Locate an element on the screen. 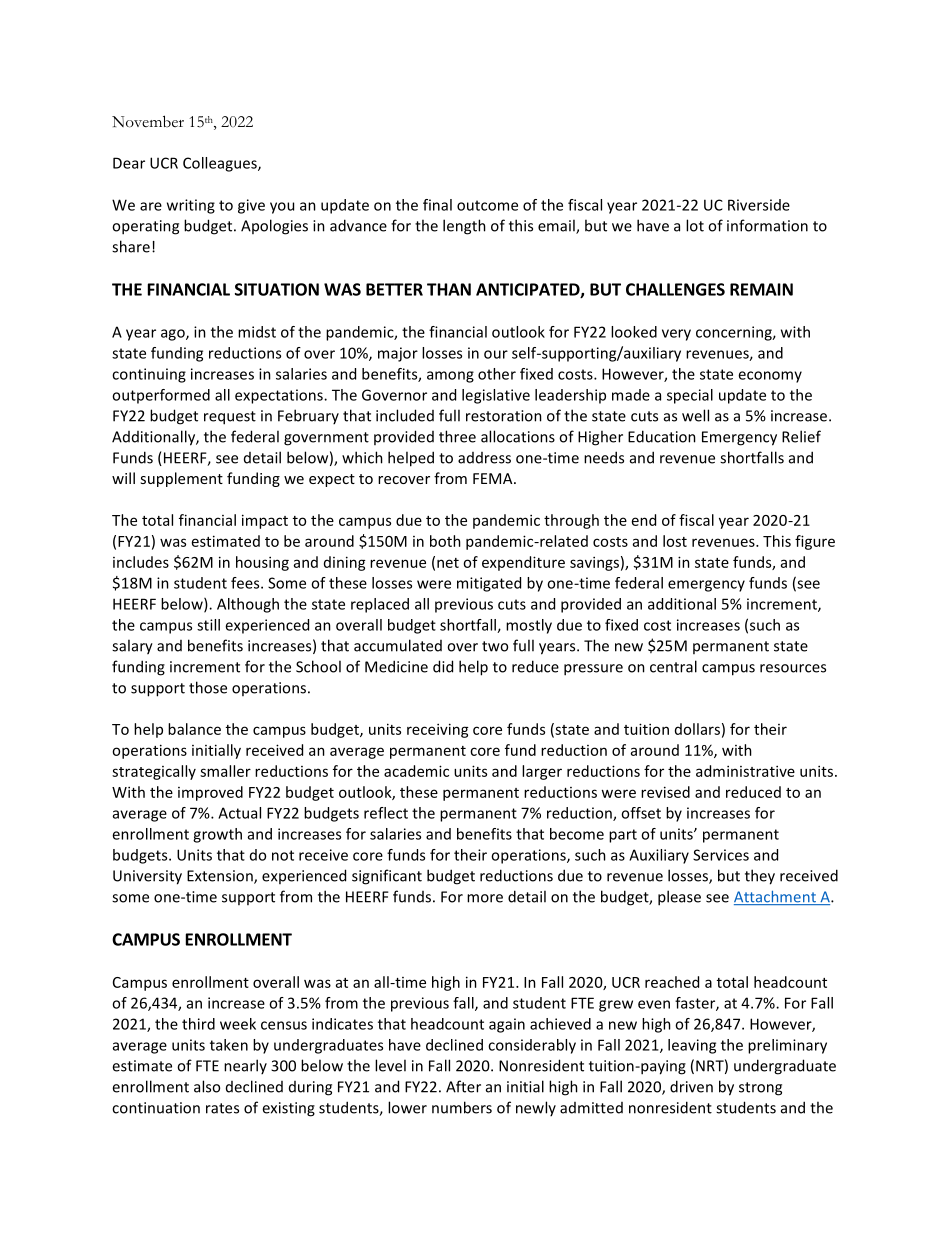  outcome is located at coordinates (487, 205).
